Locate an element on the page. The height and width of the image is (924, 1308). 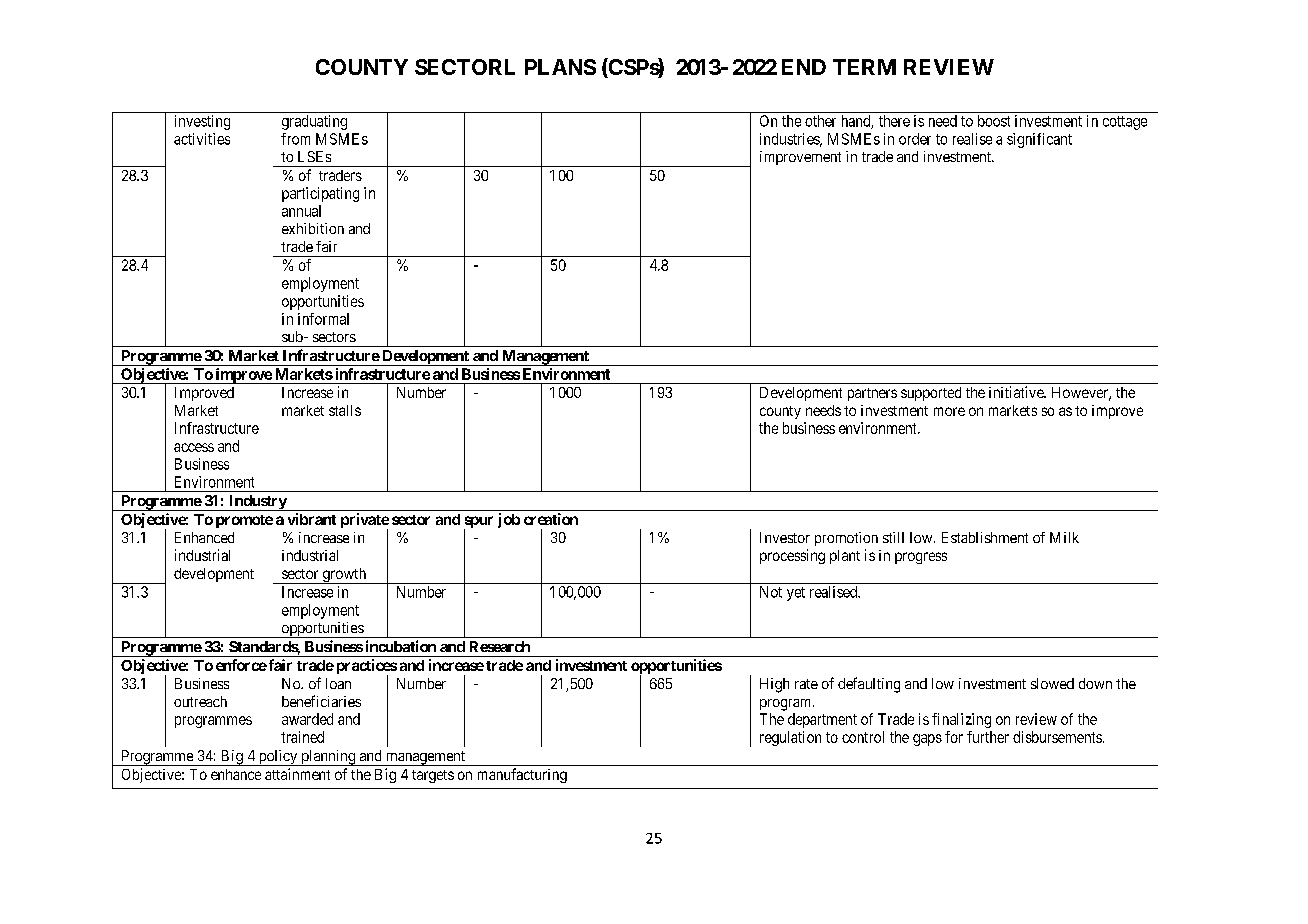
initiative is located at coordinates (1017, 392).
